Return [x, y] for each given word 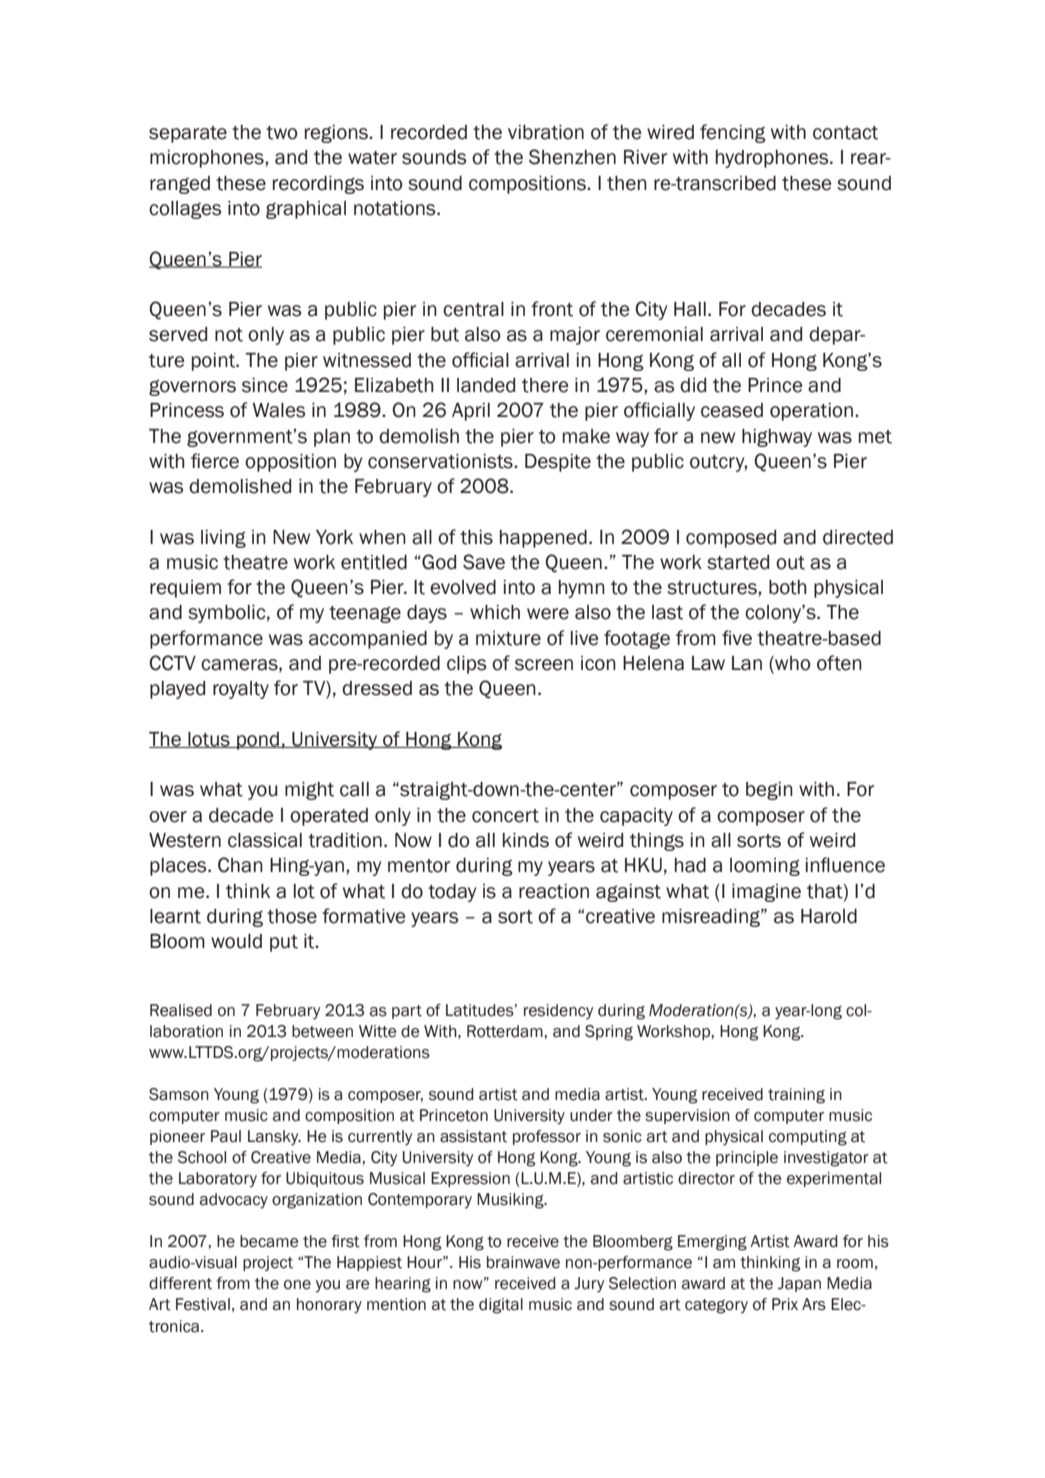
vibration [546, 132]
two [282, 133]
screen [544, 665]
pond [258, 741]
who [792, 664]
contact [845, 133]
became [269, 1241]
